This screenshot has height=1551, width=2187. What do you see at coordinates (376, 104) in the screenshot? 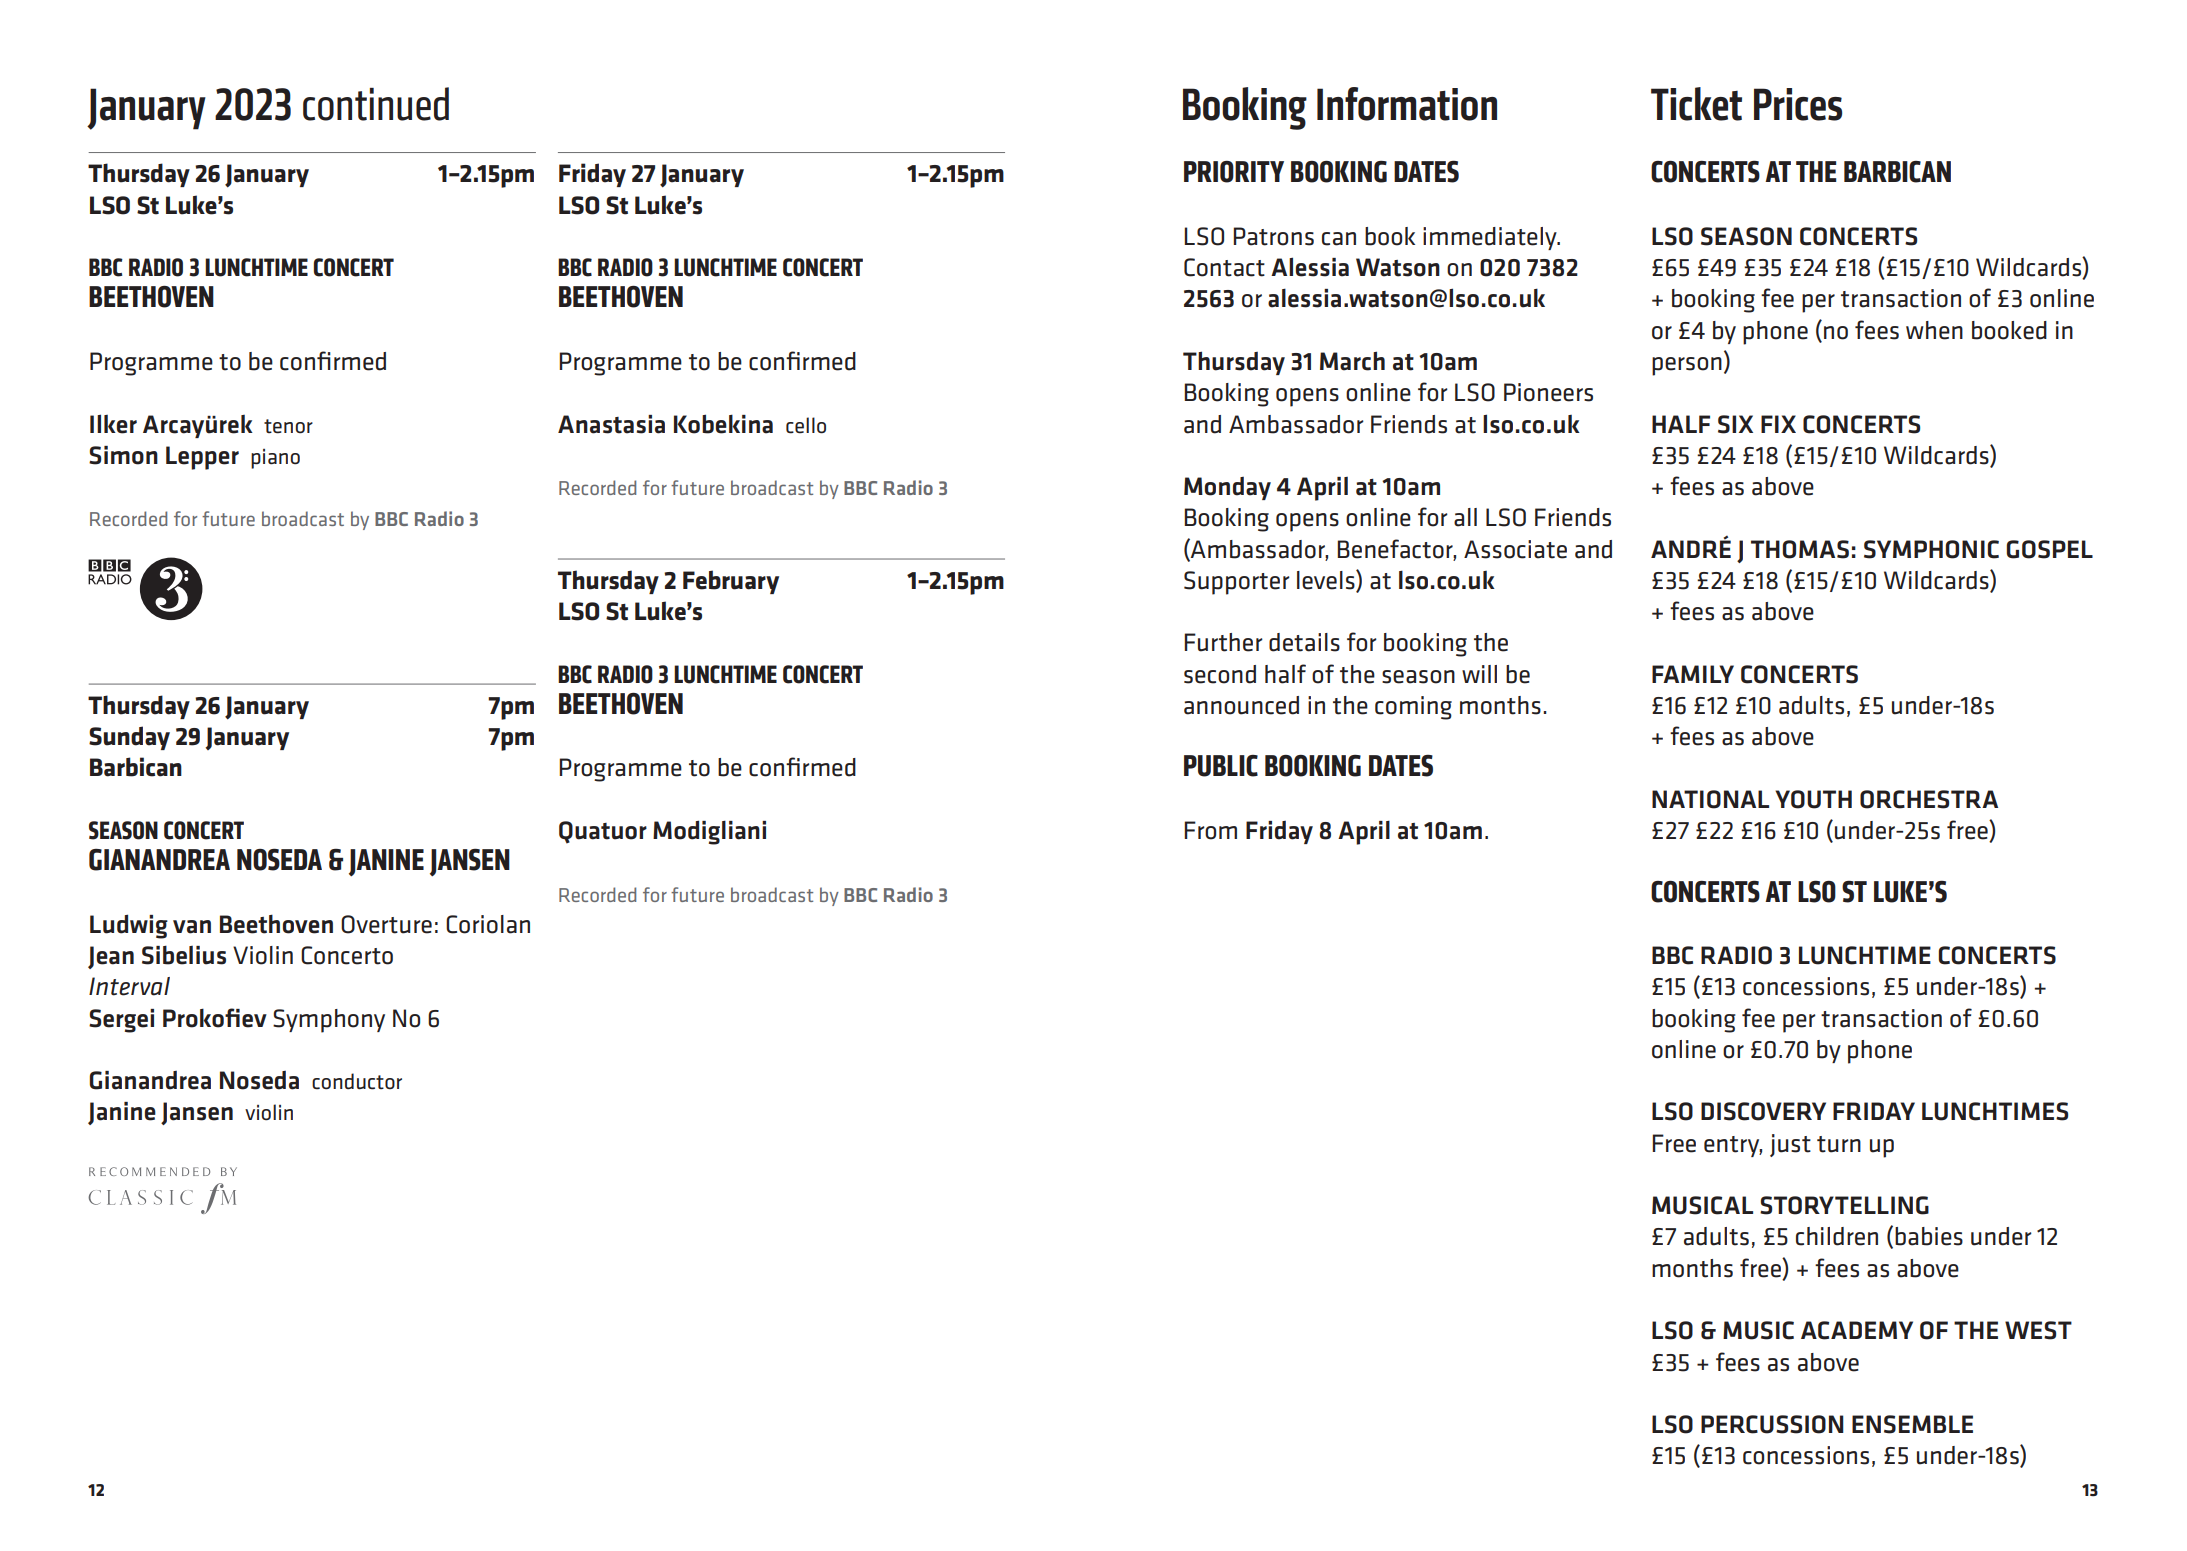
I see `continued` at bounding box center [376, 104].
